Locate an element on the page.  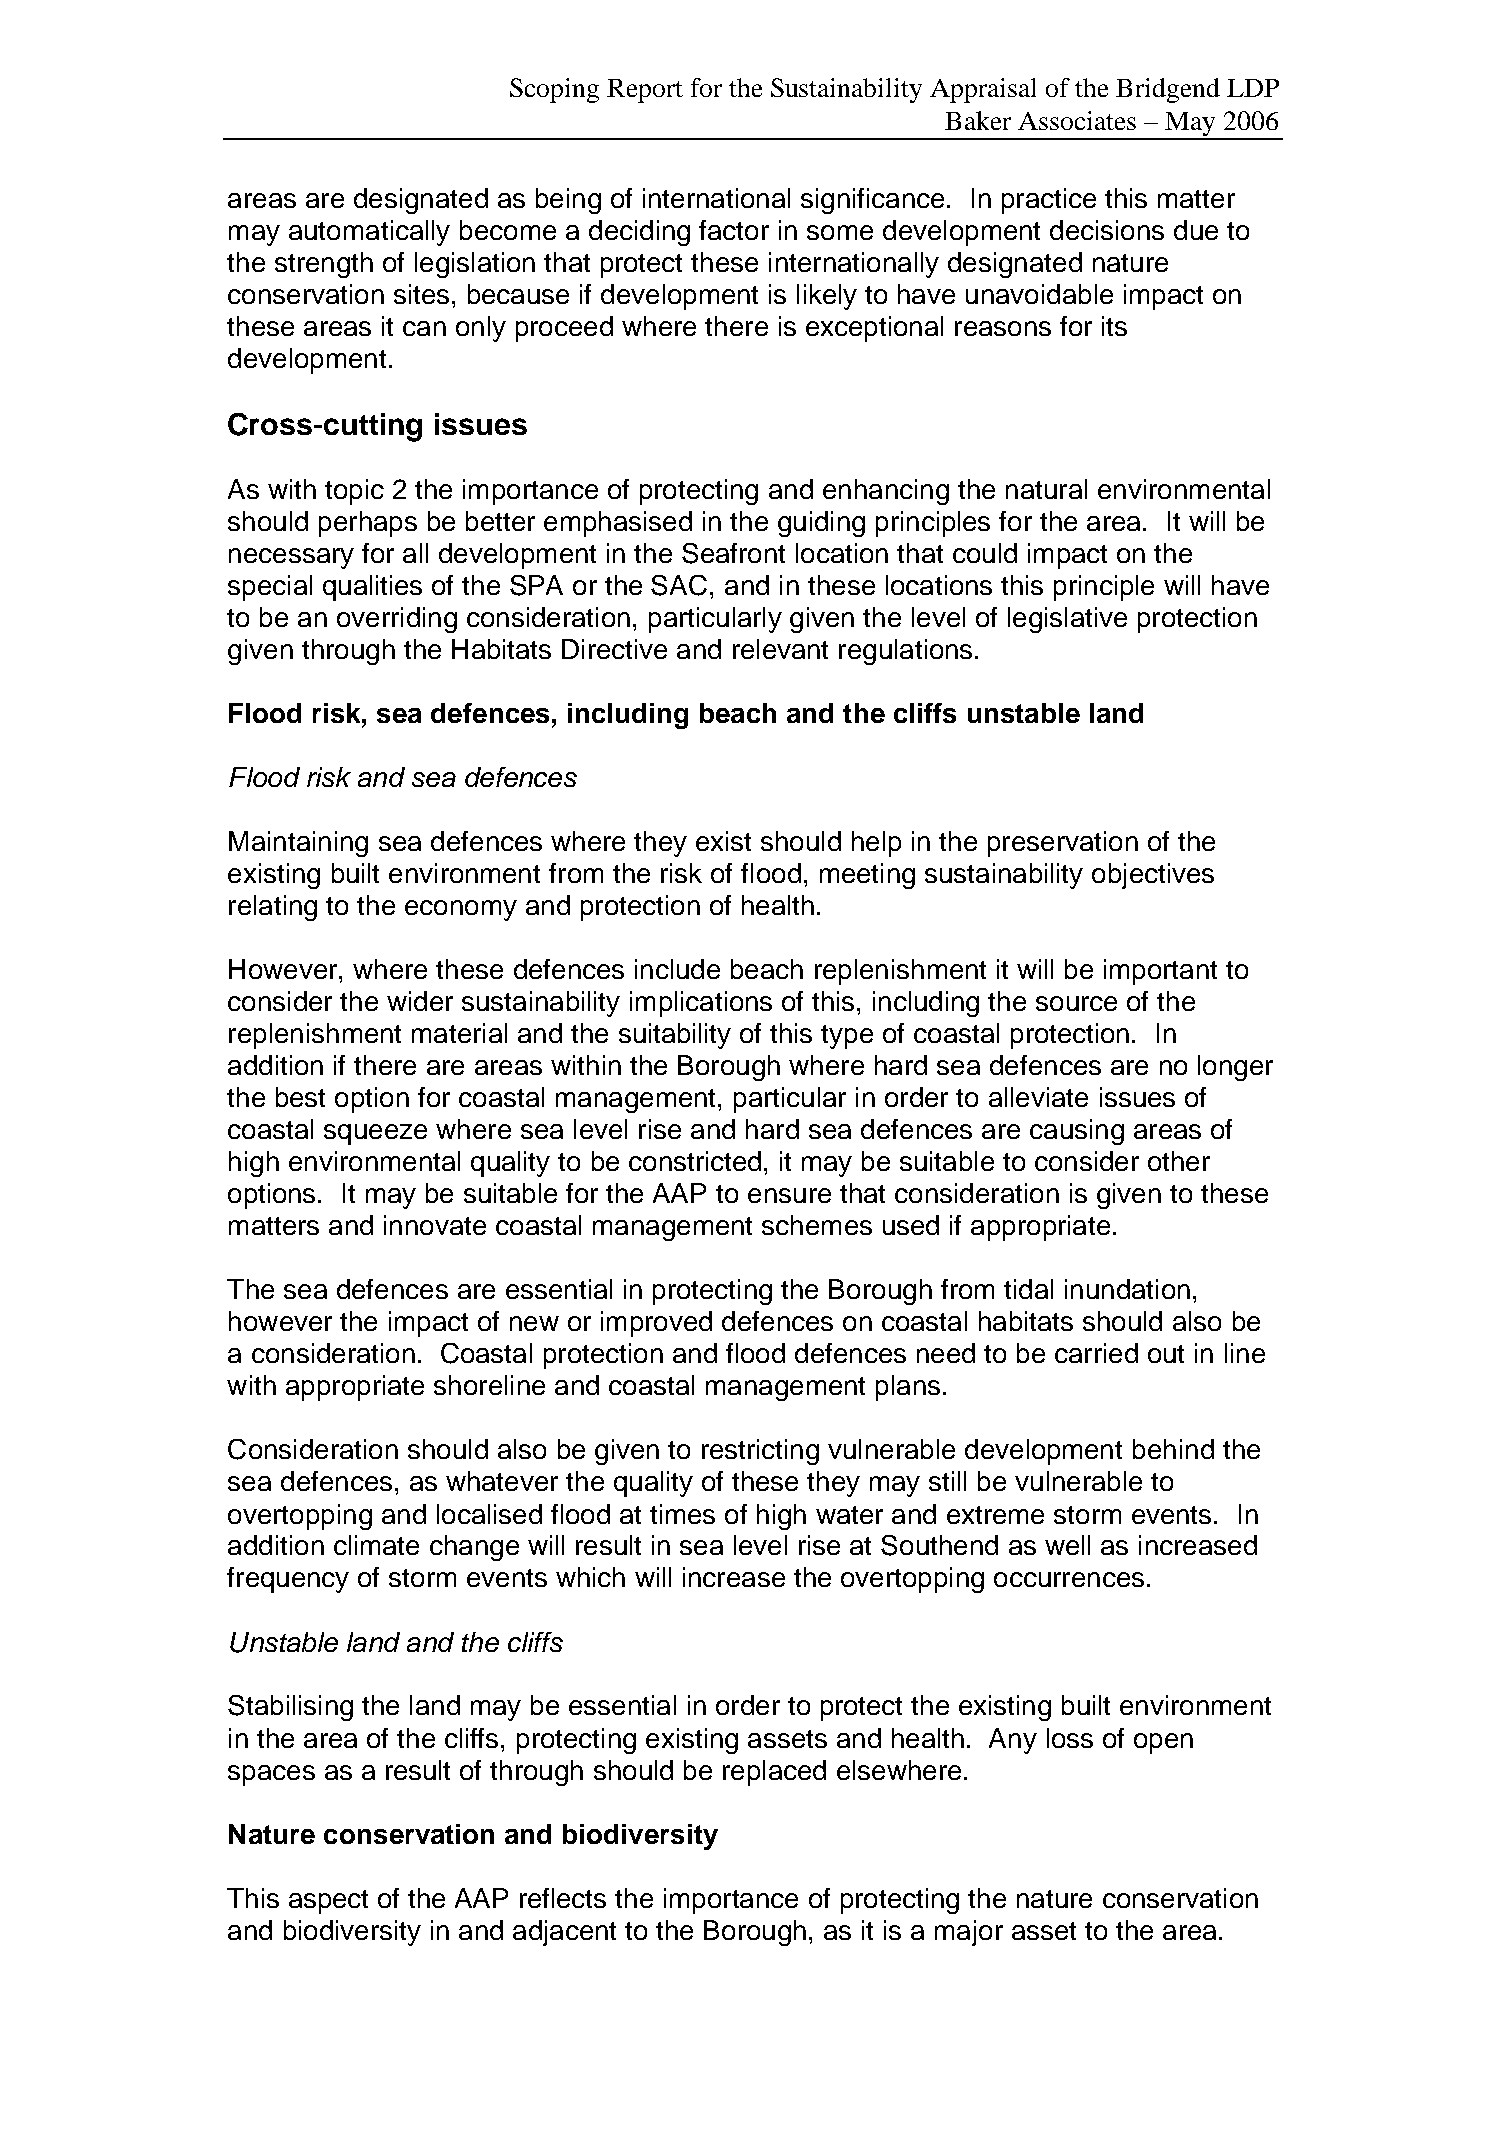
factor is located at coordinates (734, 230).
